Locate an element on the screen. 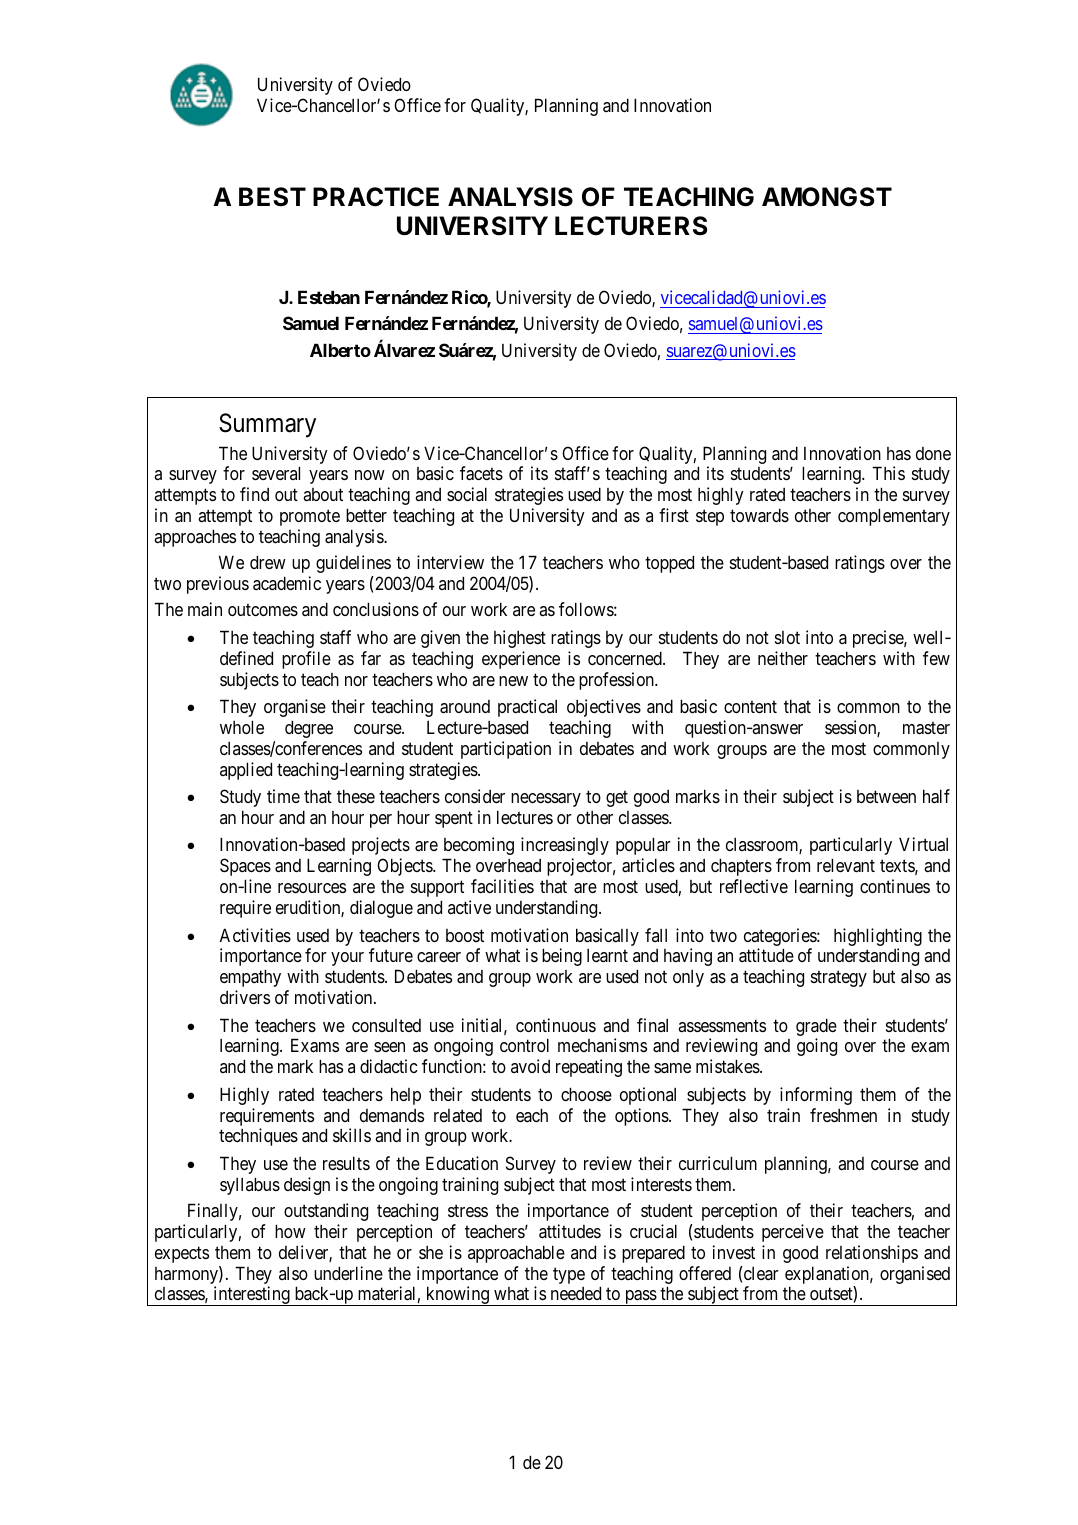  highest is located at coordinates (520, 639).
